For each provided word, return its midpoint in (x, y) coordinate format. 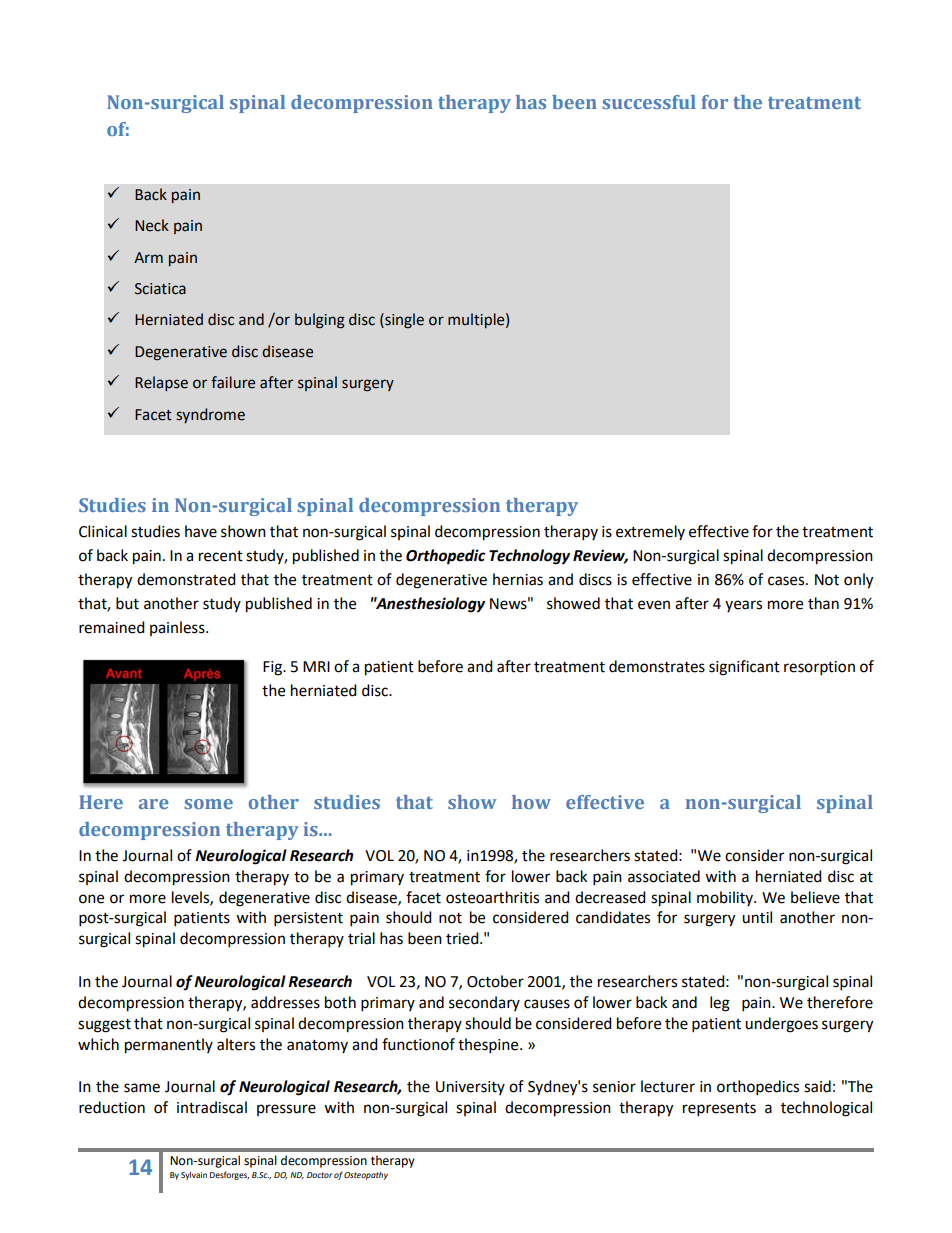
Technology (529, 557)
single (403, 321)
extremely (650, 532)
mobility (726, 898)
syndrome (210, 415)
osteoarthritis (492, 897)
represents (719, 1110)
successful (649, 102)
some (208, 804)
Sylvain (194, 1176)
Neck (152, 225)
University (470, 1088)
